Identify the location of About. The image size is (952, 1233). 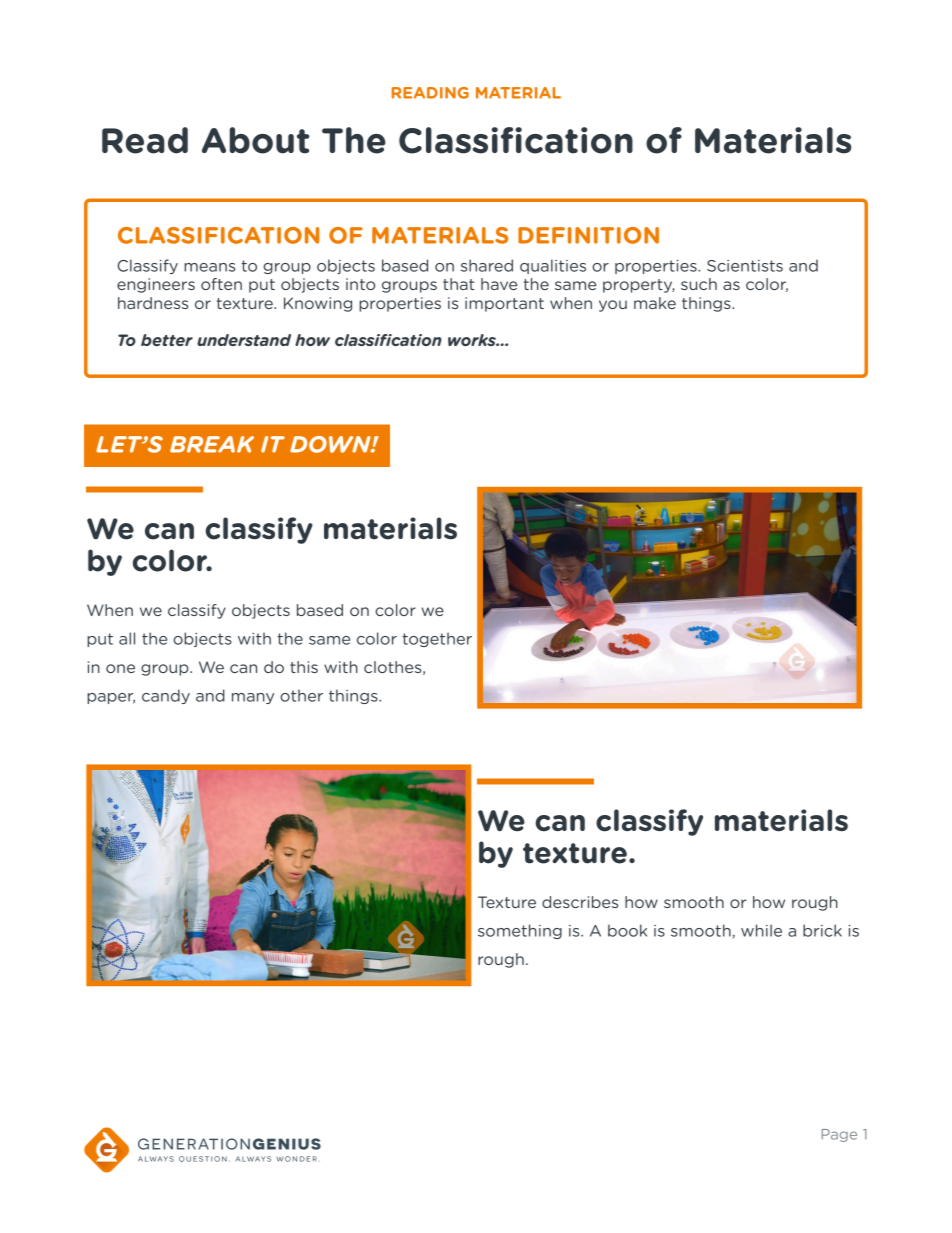
(256, 140).
